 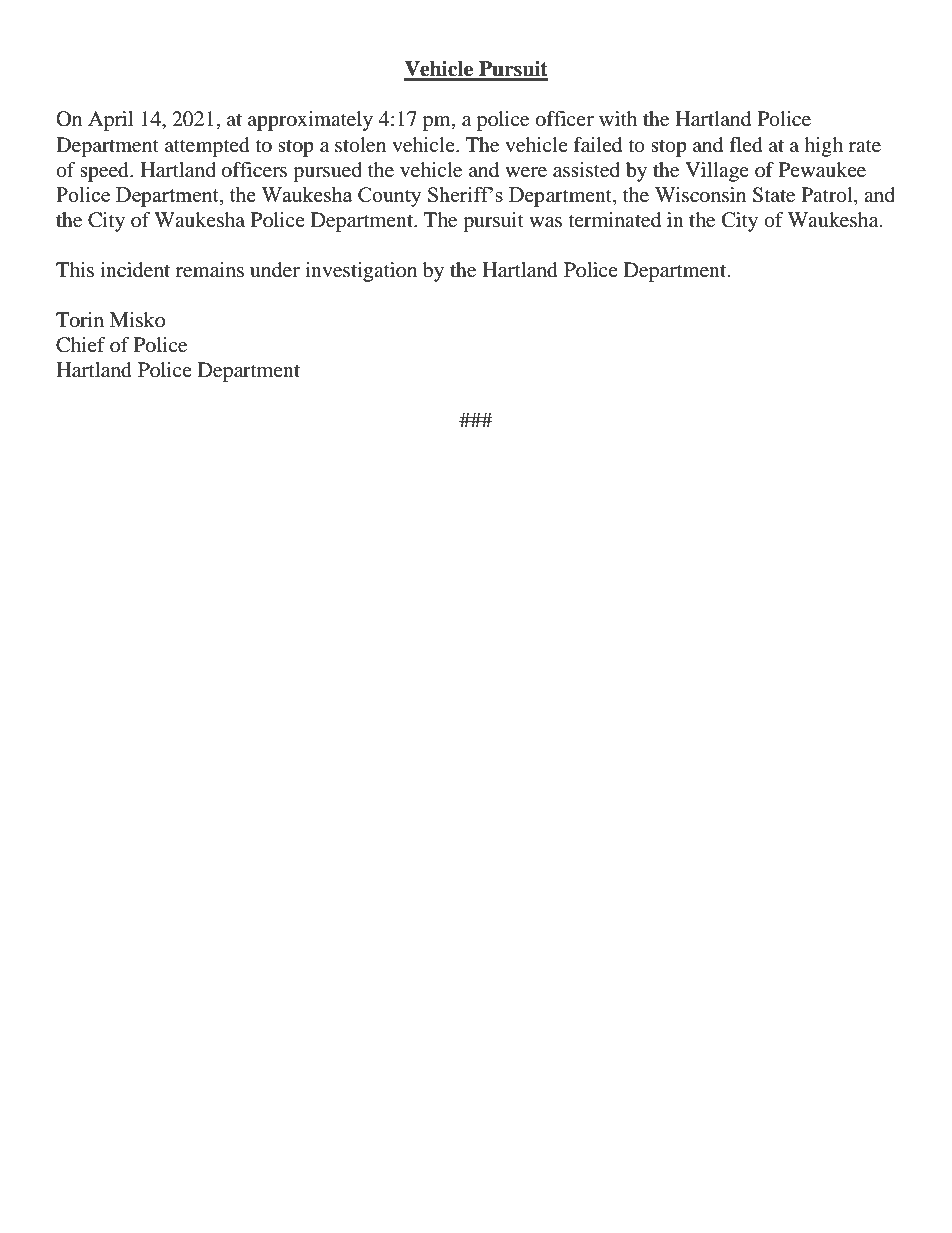 I want to click on Village, so click(x=717, y=172).
